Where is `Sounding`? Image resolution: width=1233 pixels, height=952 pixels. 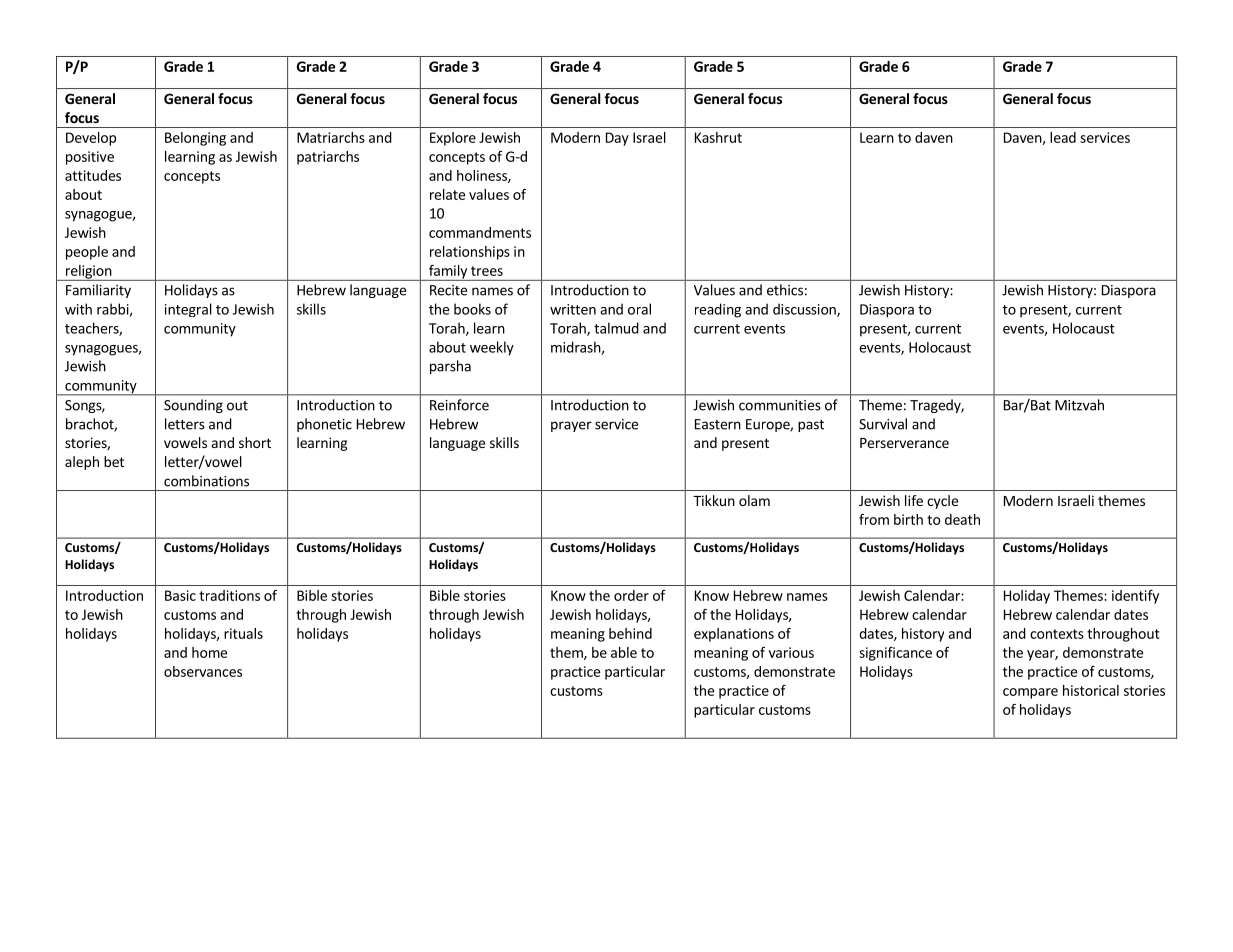 Sounding is located at coordinates (193, 406).
